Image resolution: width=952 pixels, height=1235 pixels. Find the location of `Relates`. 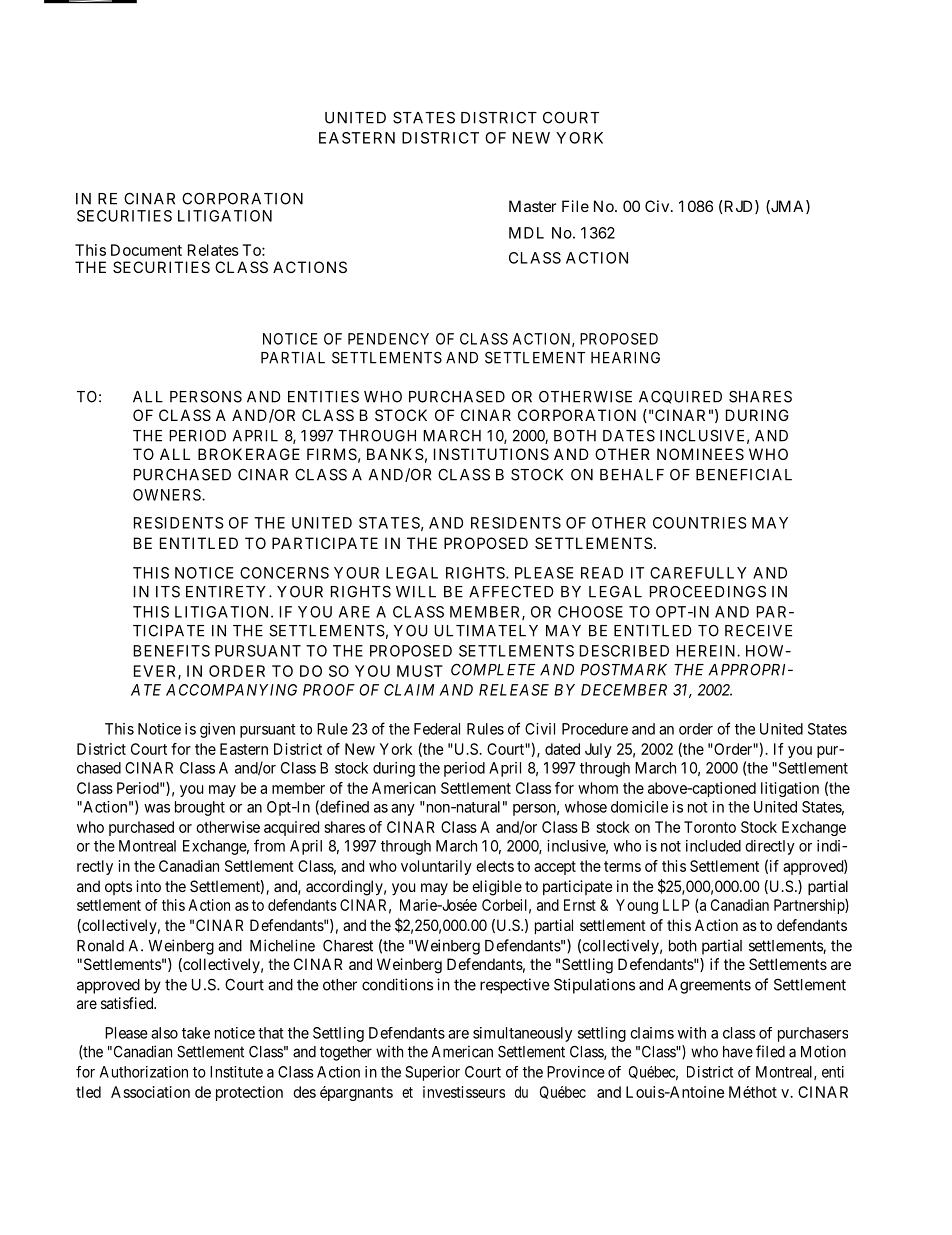

Relates is located at coordinates (213, 250).
